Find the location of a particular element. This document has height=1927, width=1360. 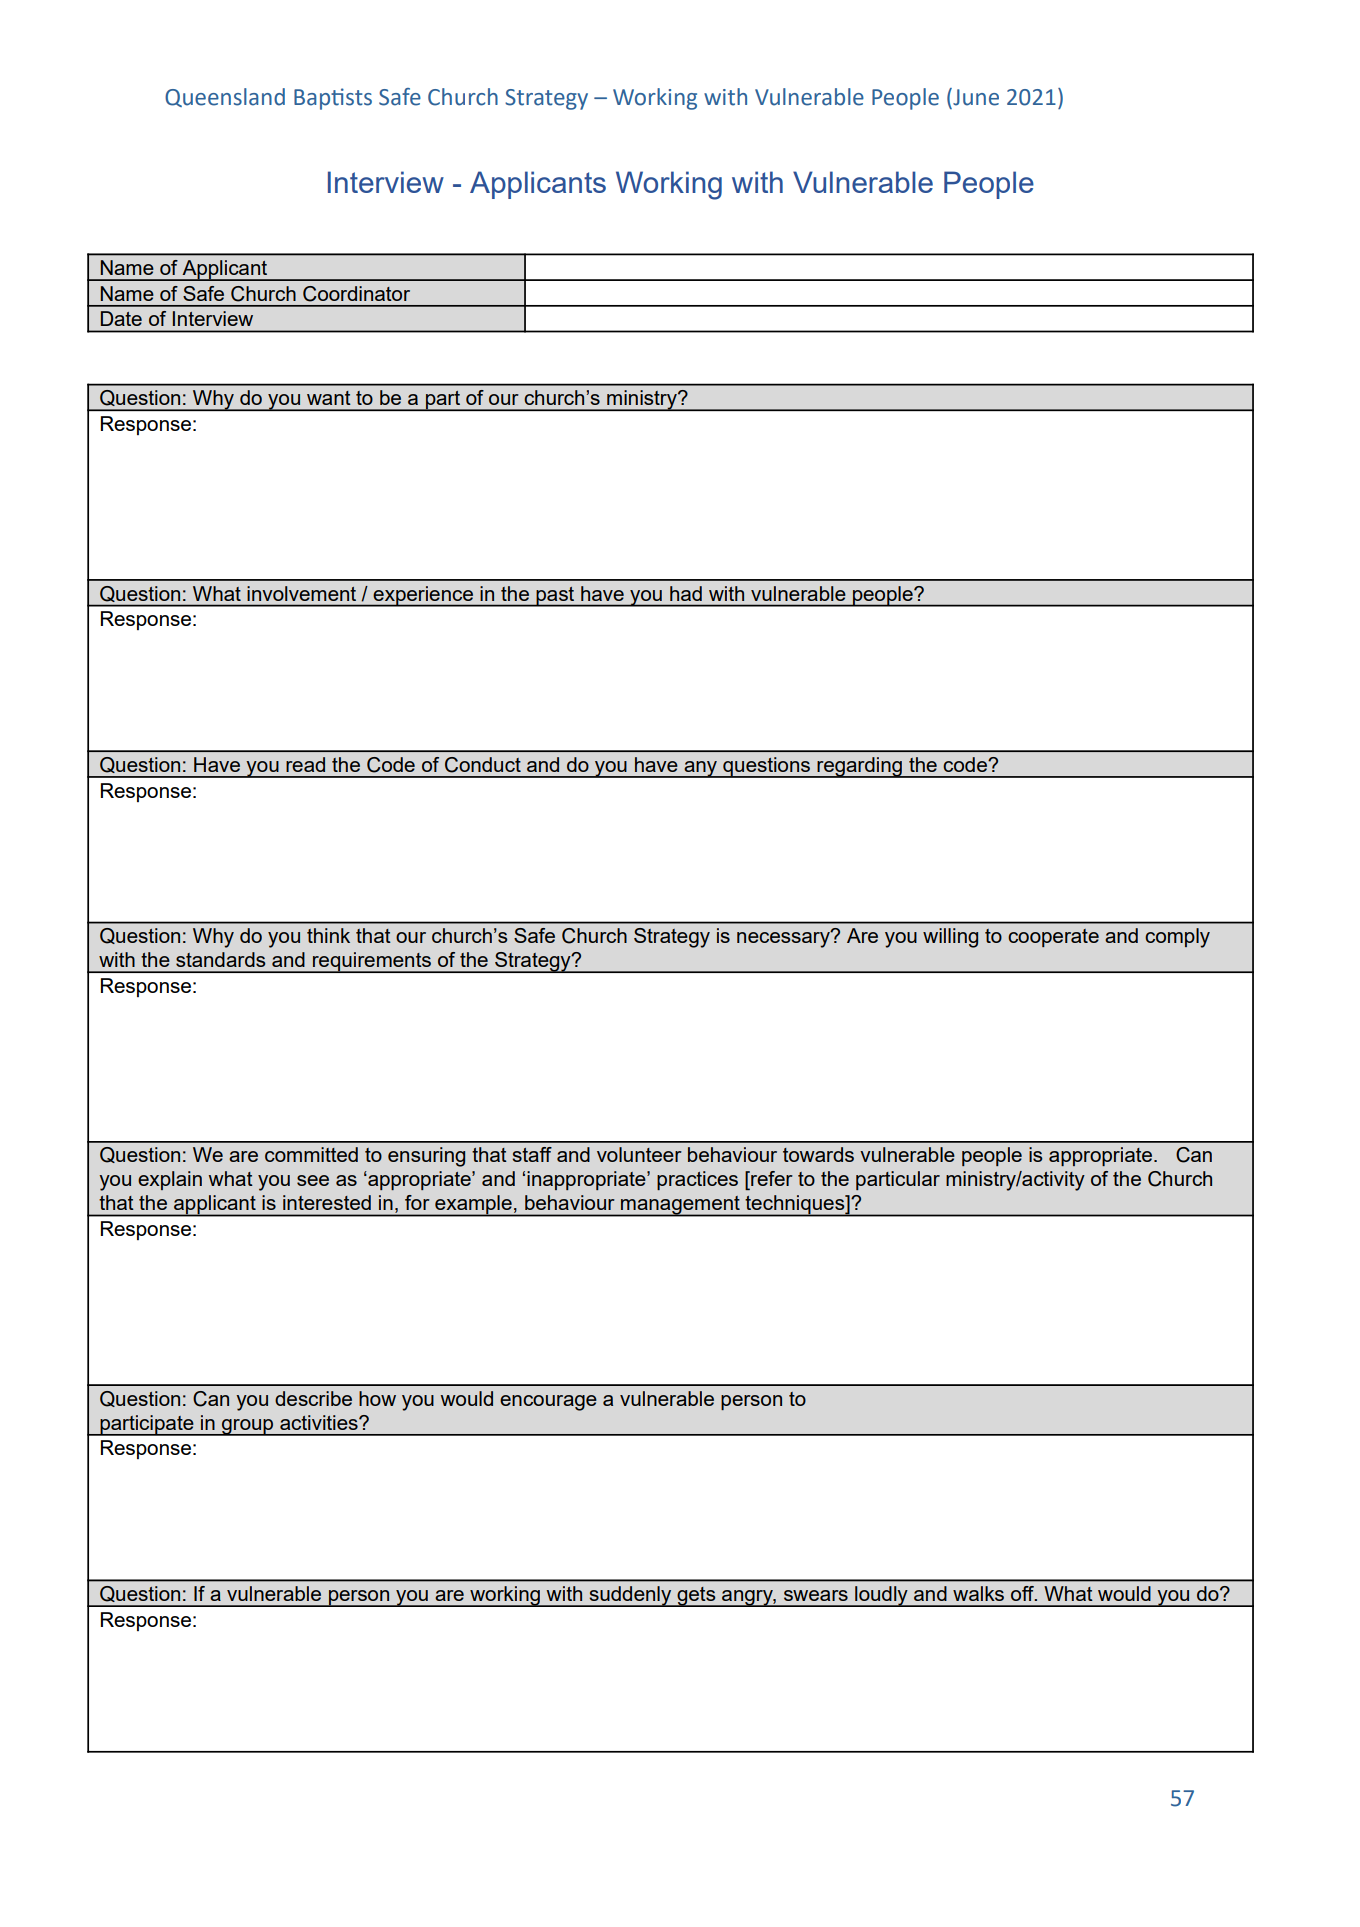

cooperate is located at coordinates (1053, 938).
